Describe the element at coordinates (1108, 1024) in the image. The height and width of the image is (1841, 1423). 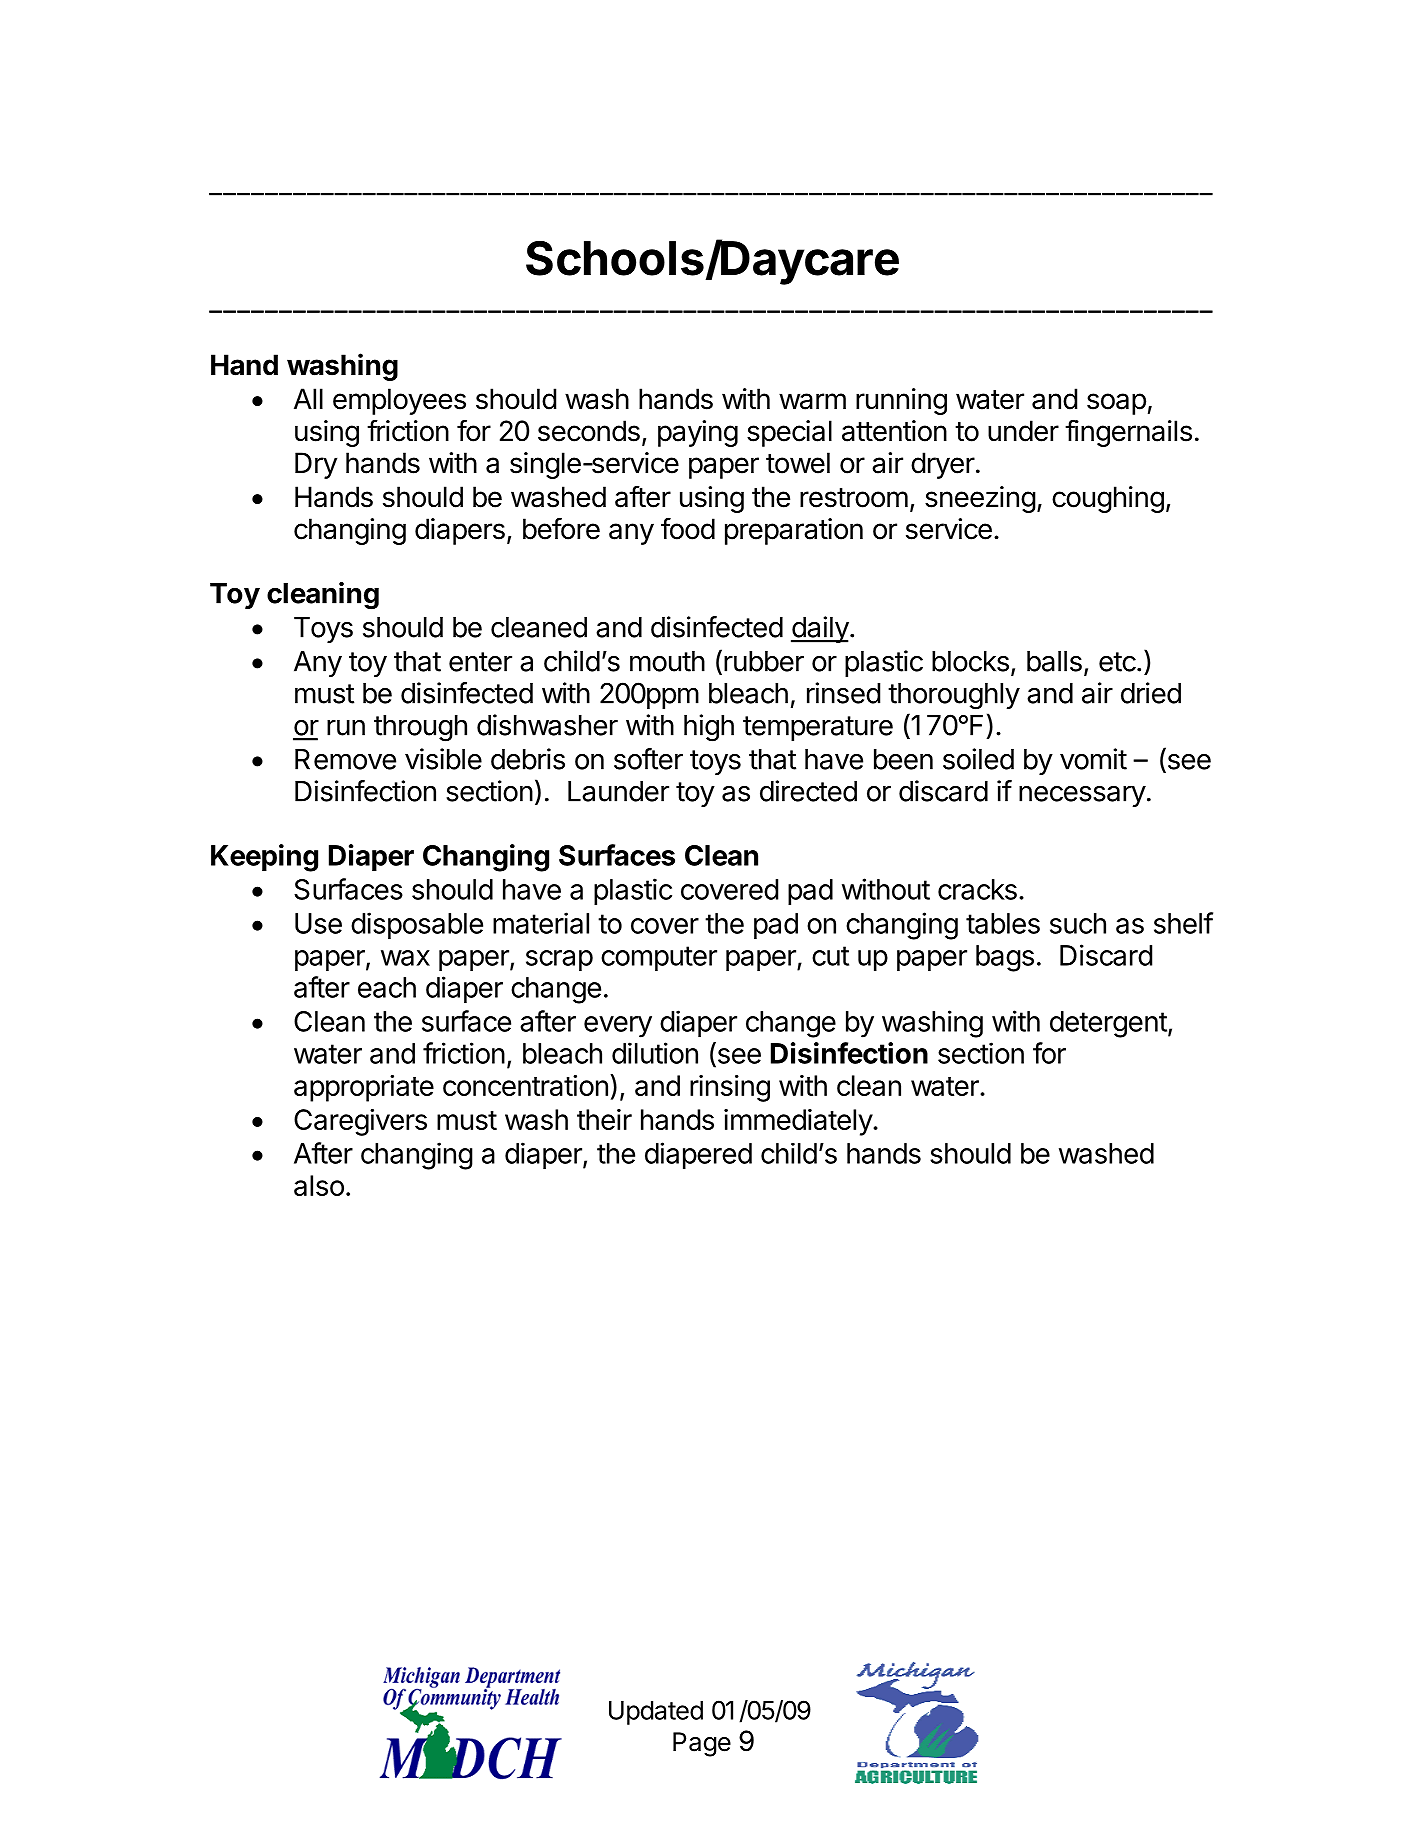
I see `detergent` at that location.
